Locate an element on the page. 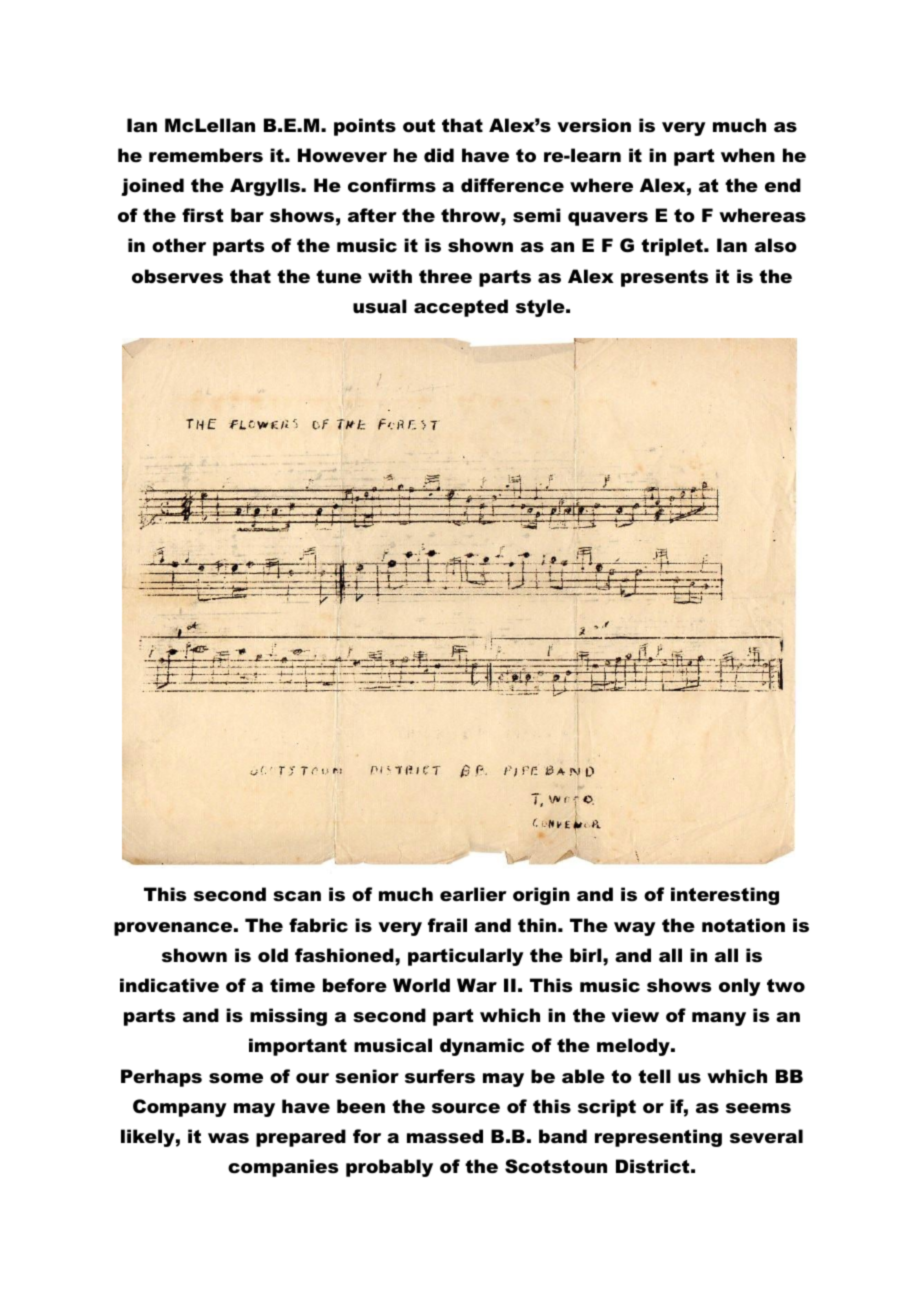 This document has height=1307, width=924. interesting is located at coordinates (725, 896).
